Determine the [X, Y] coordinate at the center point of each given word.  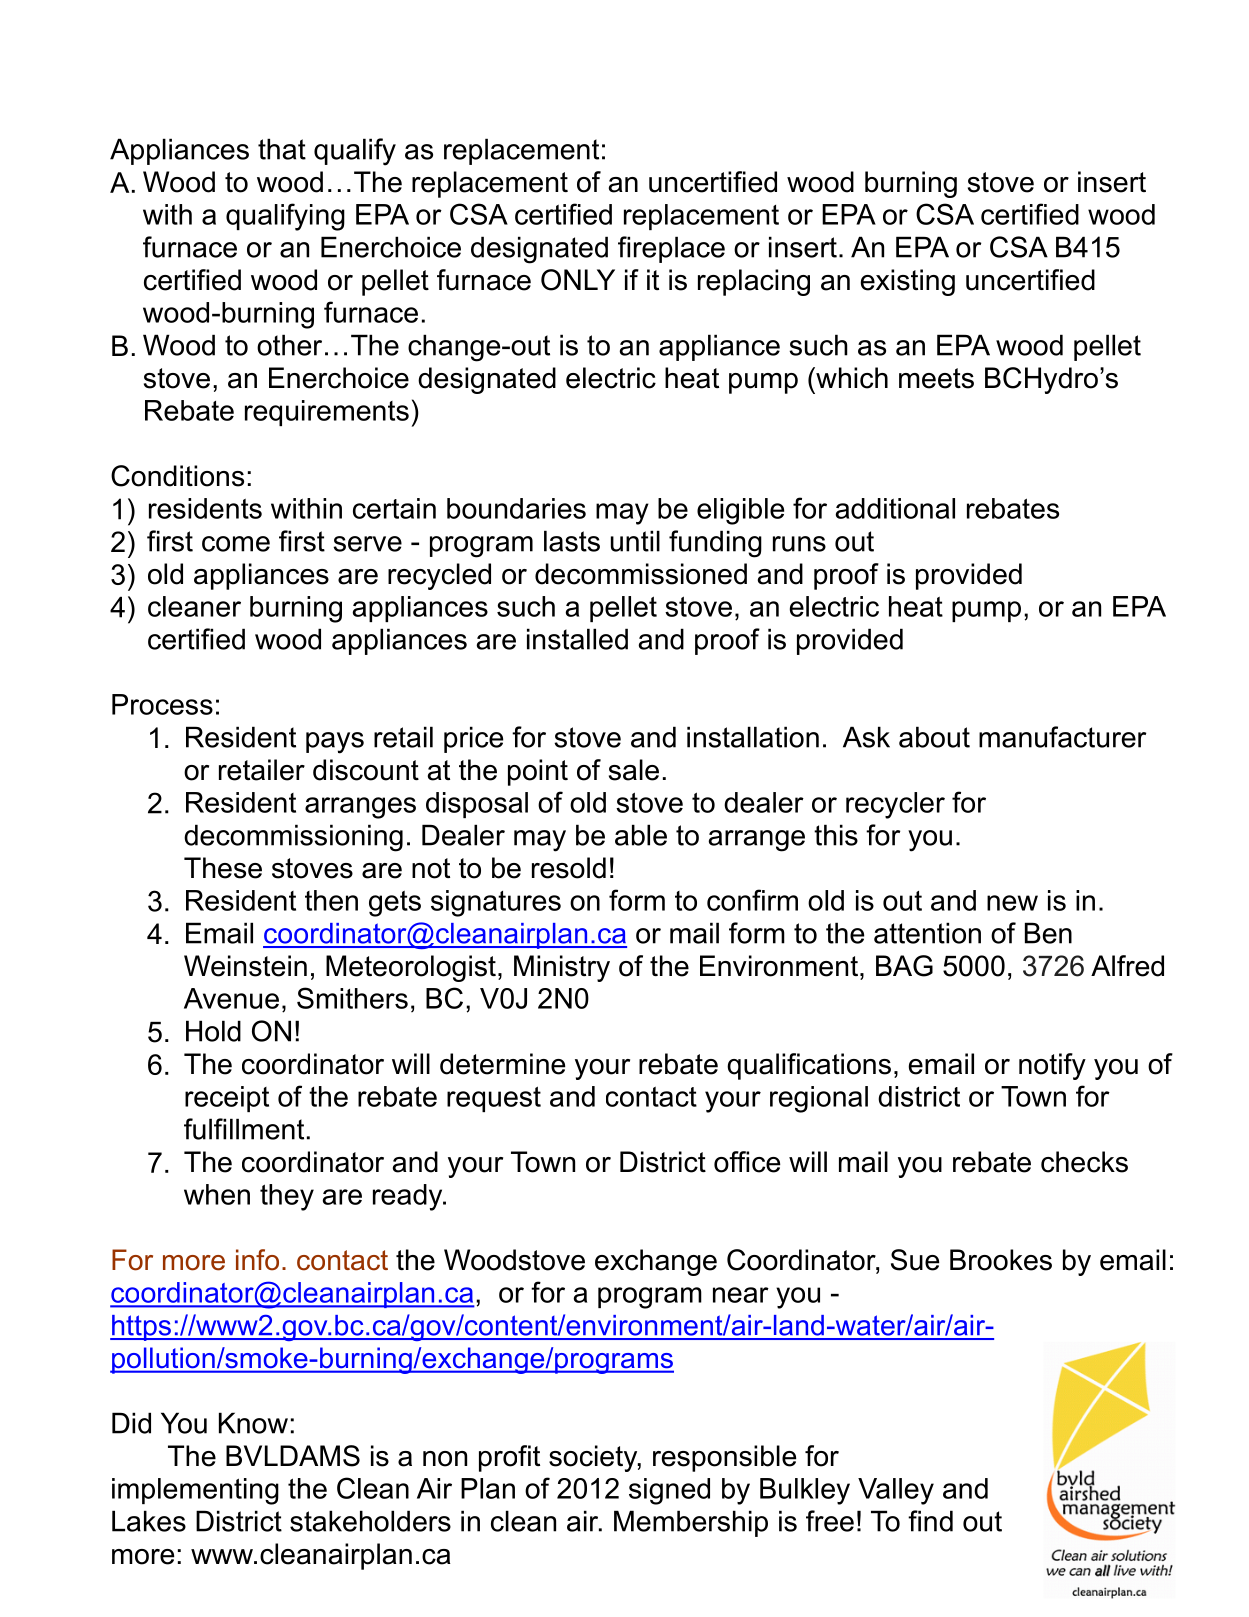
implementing [195, 1491]
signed [669, 1491]
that [282, 149]
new [1012, 903]
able [641, 835]
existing [908, 282]
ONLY [578, 280]
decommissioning [293, 838]
